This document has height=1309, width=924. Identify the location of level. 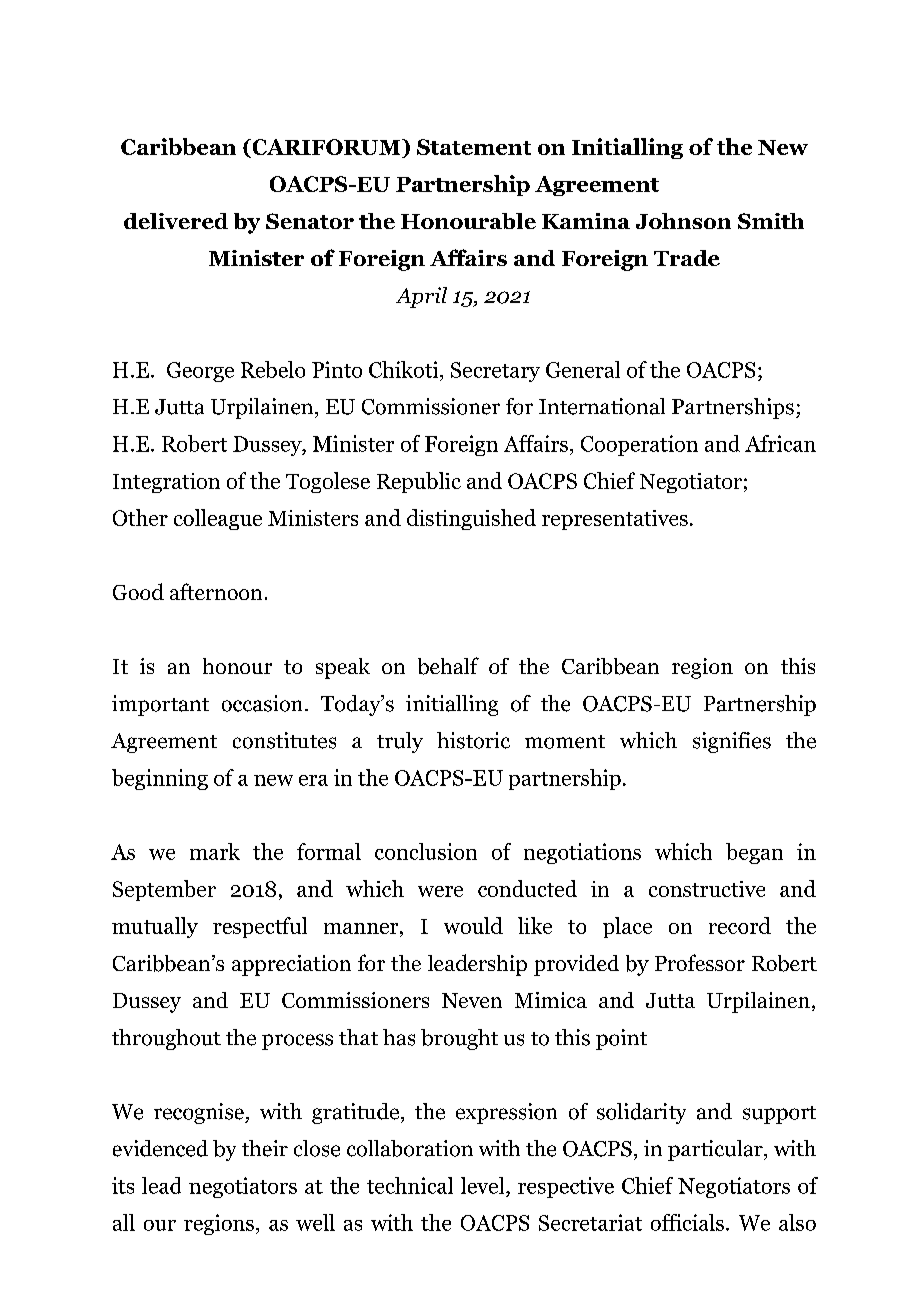
(484, 1185).
